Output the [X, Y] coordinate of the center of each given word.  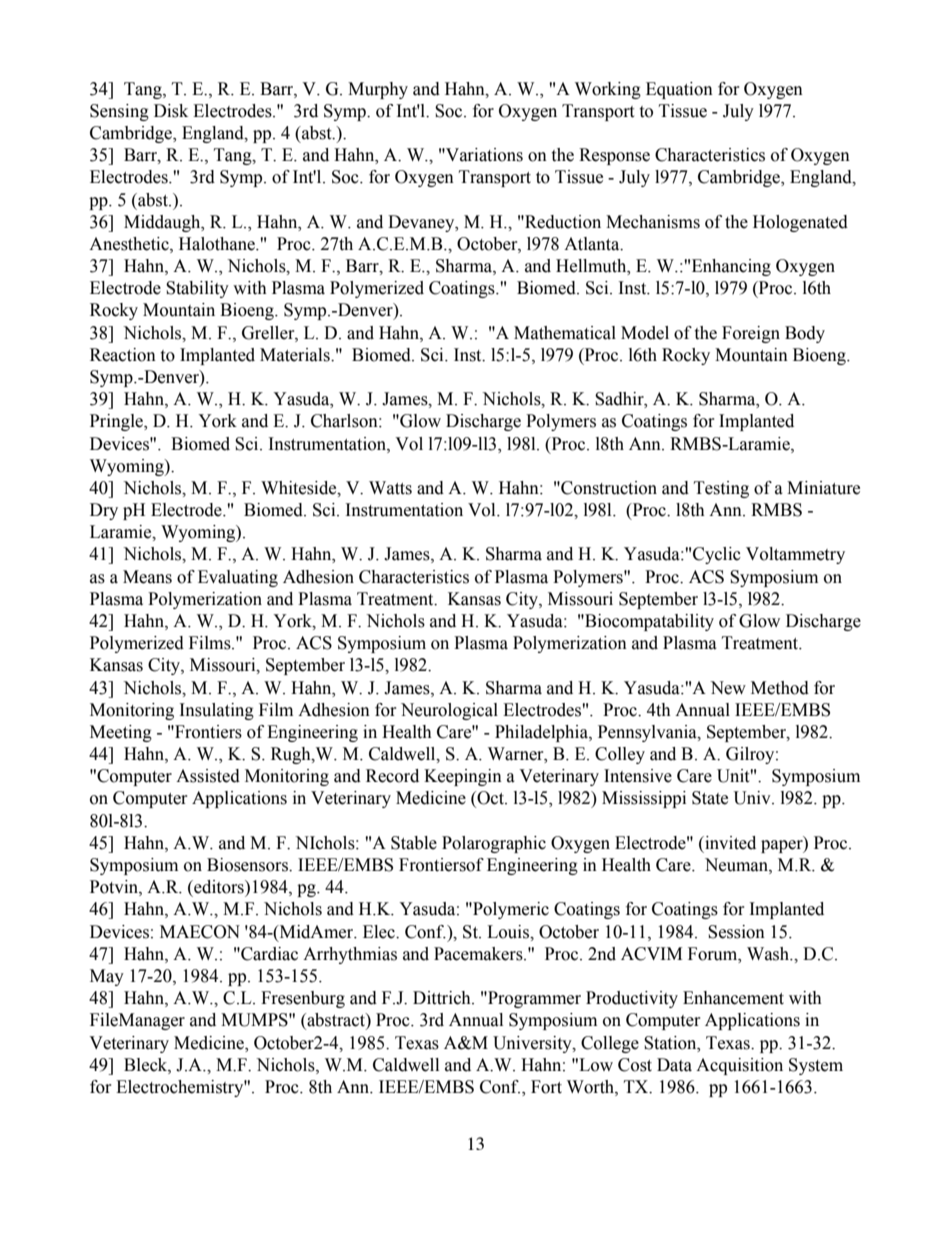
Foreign [751, 334]
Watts [390, 488]
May [107, 977]
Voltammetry [795, 555]
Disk [171, 111]
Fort [546, 1087]
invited [729, 843]
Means [147, 577]
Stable [414, 843]
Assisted [208, 776]
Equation [679, 90]
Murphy [378, 90]
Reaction [123, 355]
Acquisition [739, 1066]
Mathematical [565, 333]
